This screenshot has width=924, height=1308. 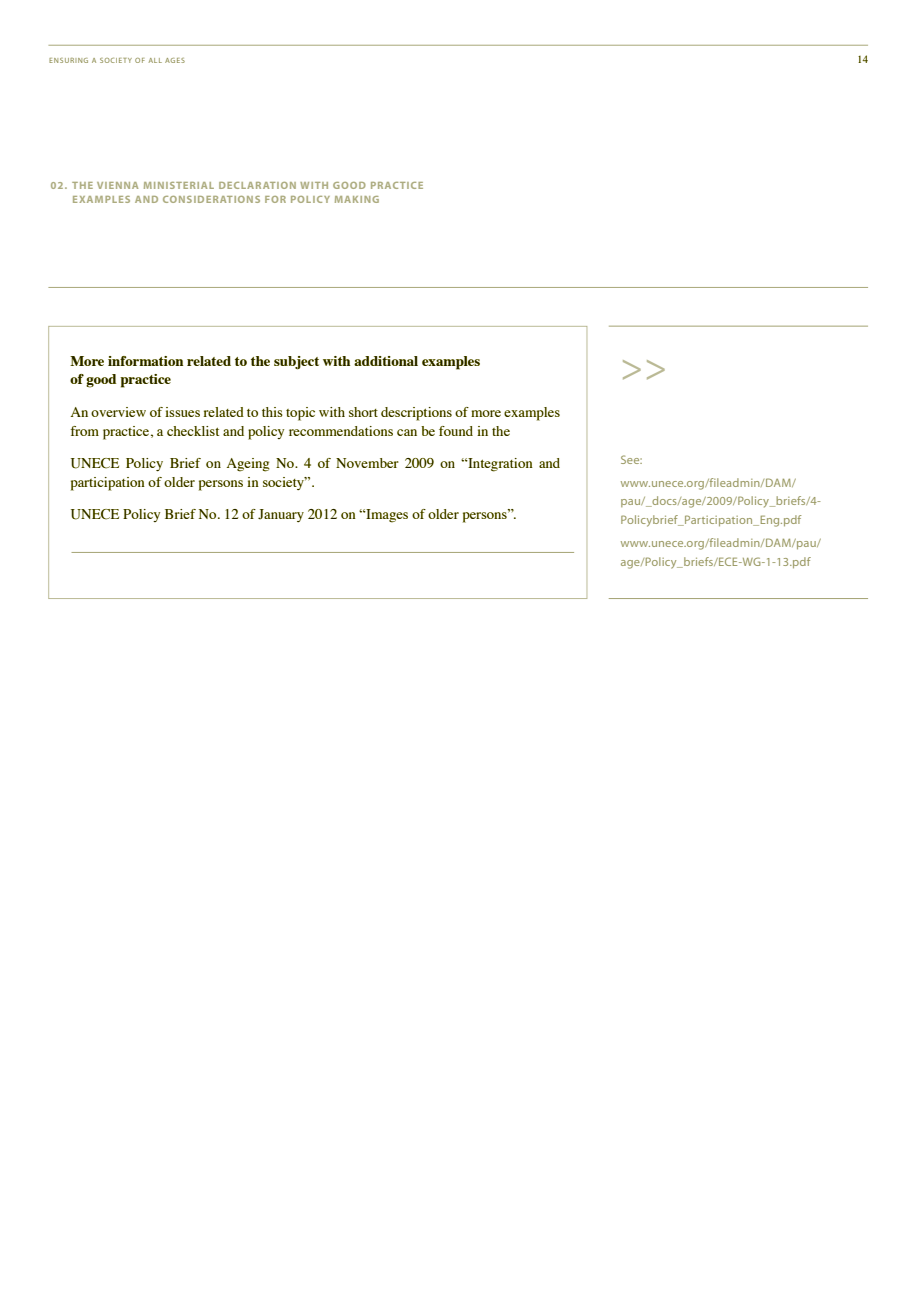 What do you see at coordinates (175, 60) in the screenshot?
I see `AGES` at bounding box center [175, 60].
